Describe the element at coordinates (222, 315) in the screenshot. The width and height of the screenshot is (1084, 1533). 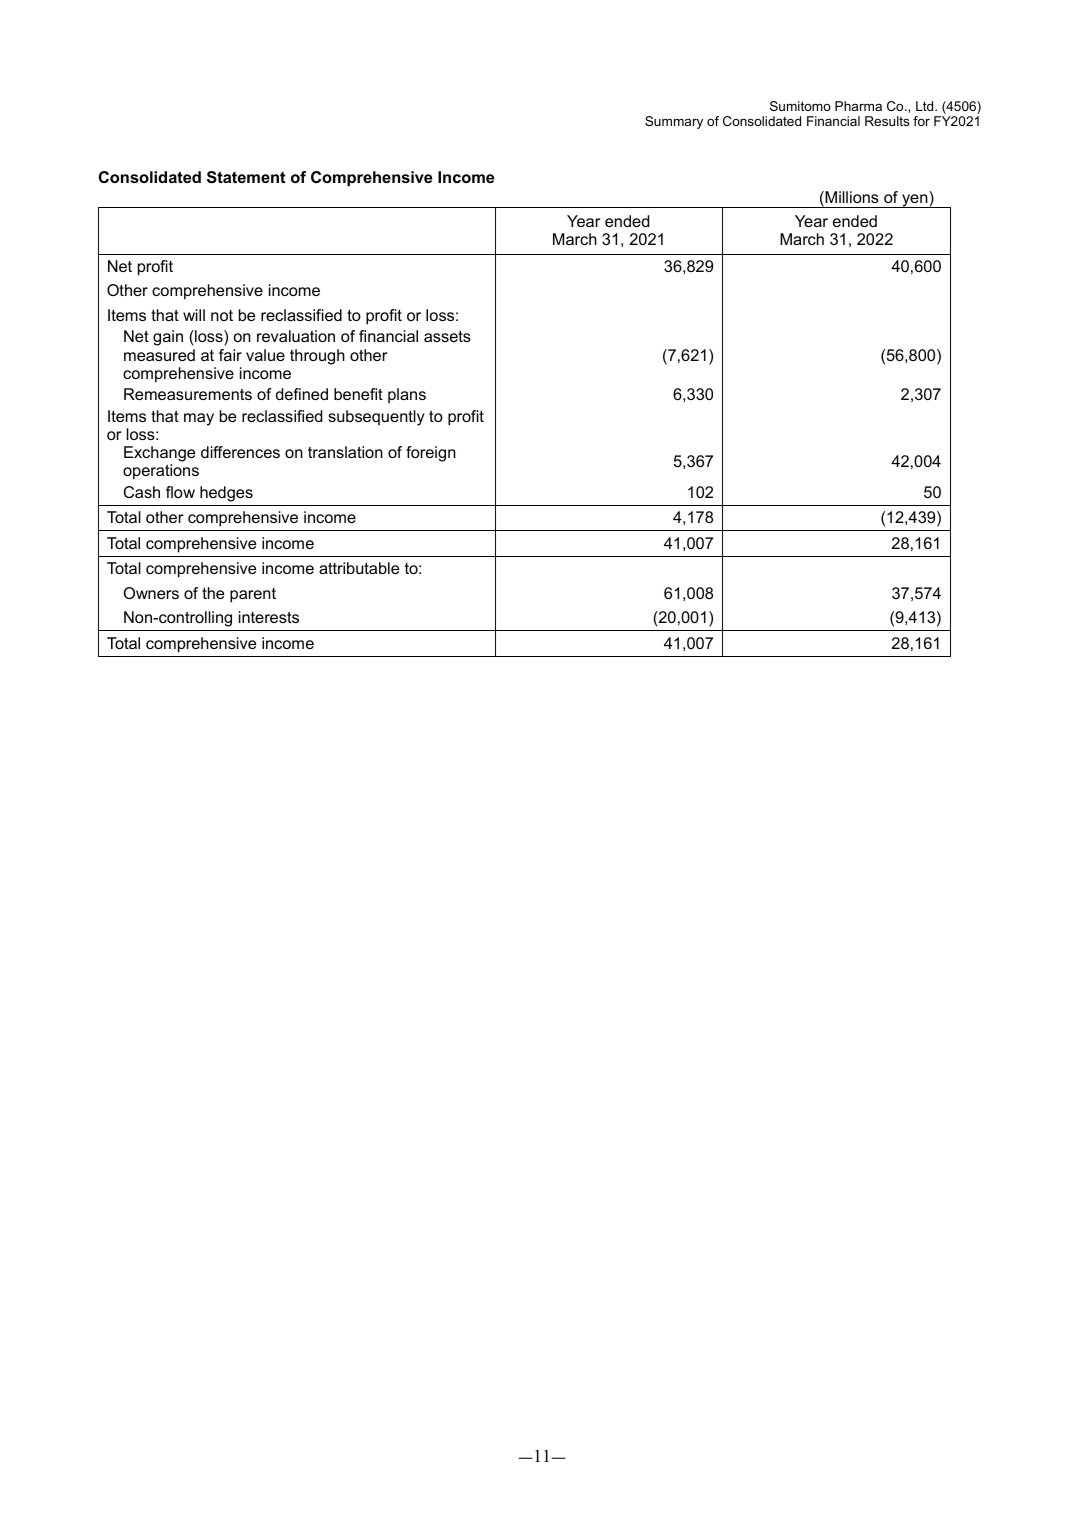
I see `not` at that location.
